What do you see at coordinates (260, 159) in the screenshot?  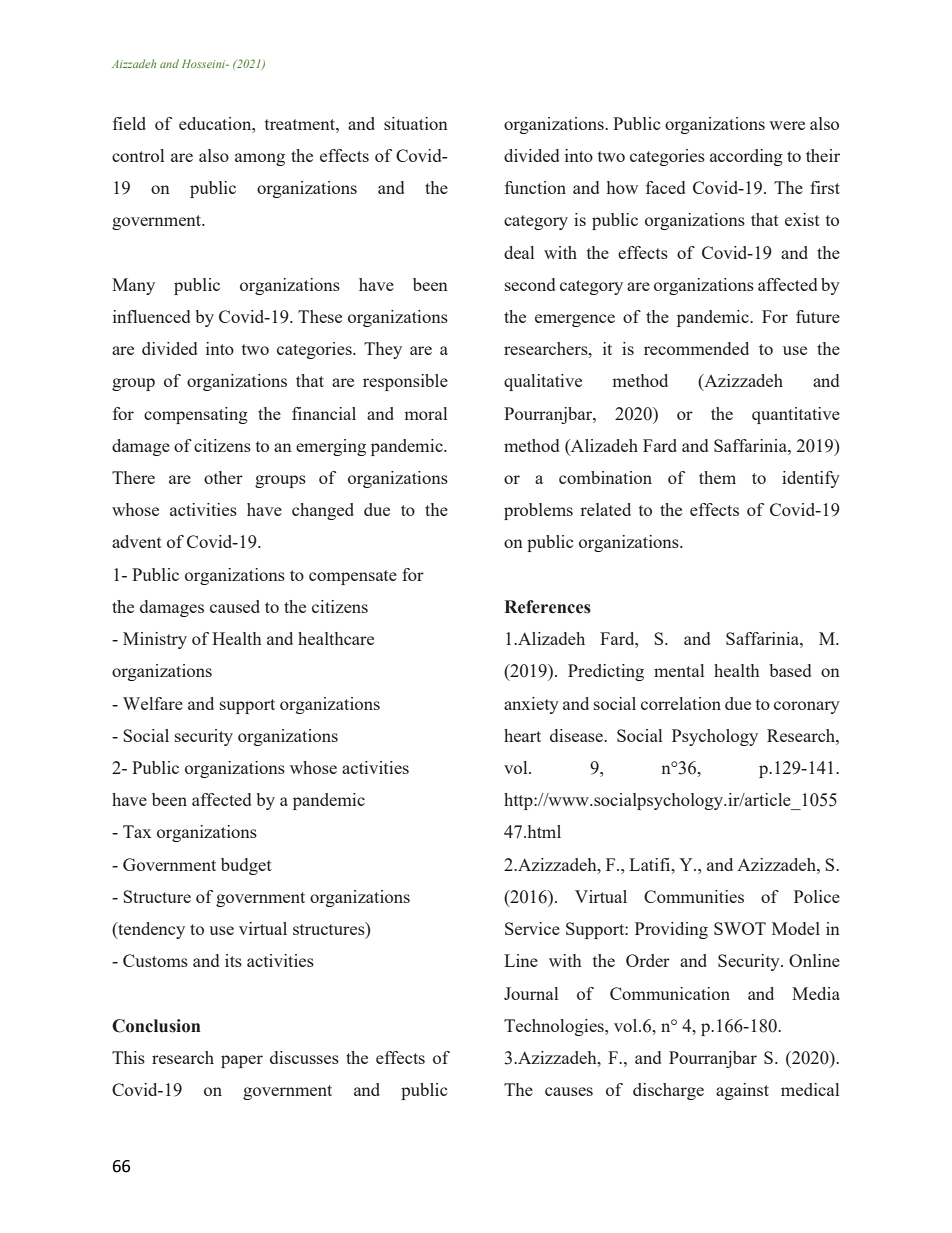 I see `among` at bounding box center [260, 159].
